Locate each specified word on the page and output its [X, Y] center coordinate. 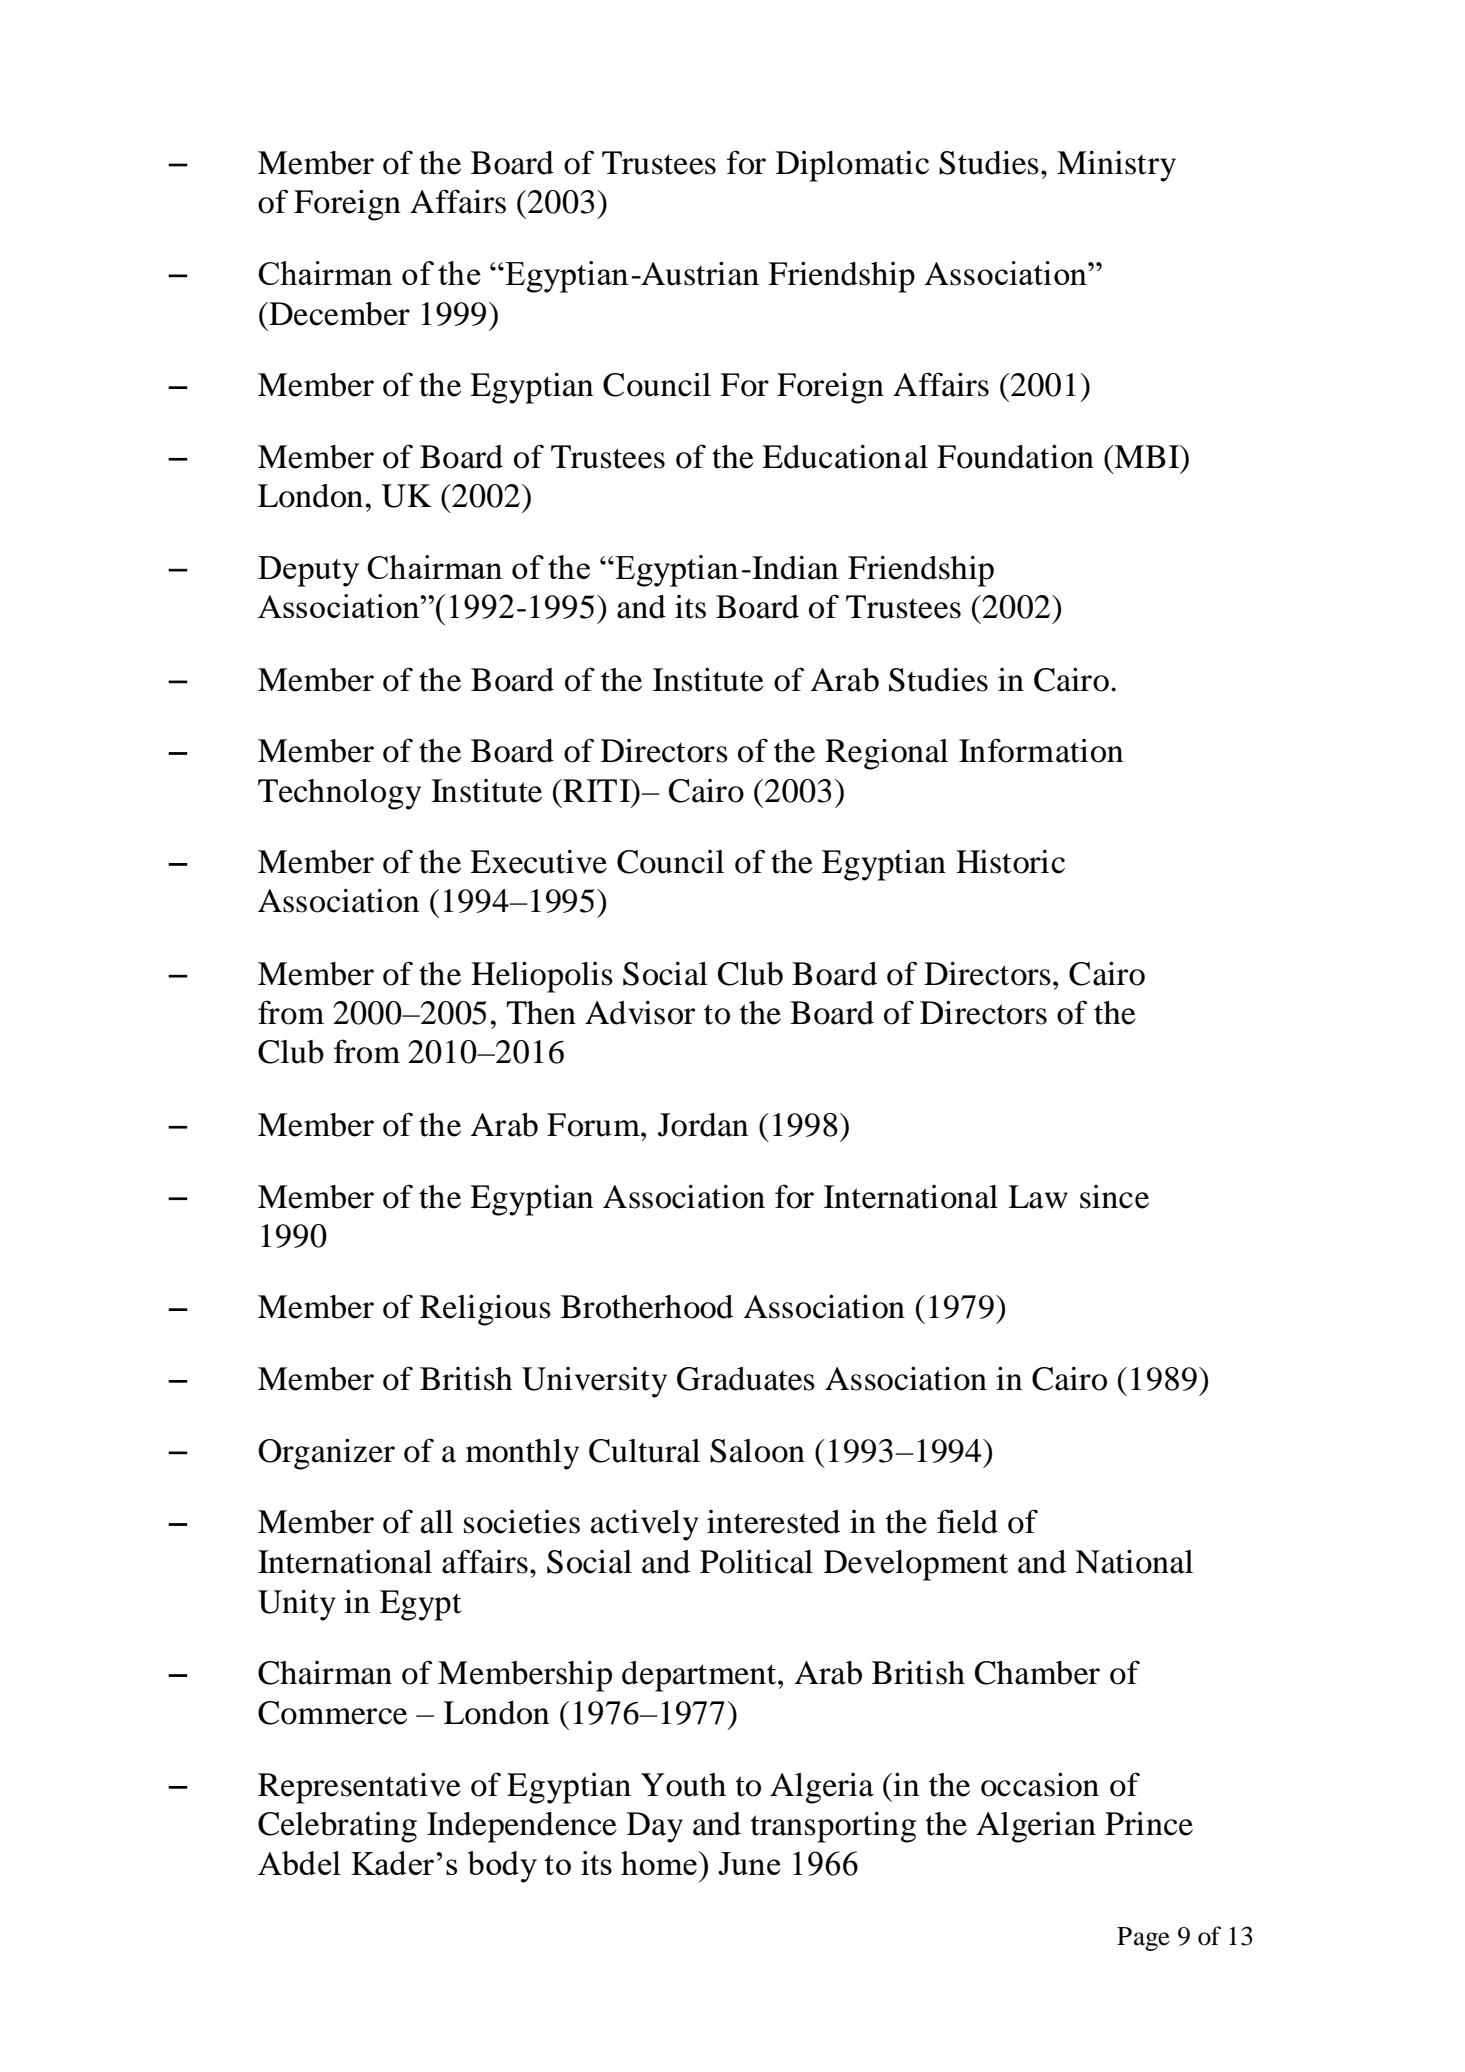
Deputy [308, 571]
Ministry [1116, 166]
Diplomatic [852, 166]
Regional [886, 754]
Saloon [757, 1451]
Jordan [703, 1125]
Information [1041, 750]
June [749, 1863]
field [967, 1521]
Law [1038, 1197]
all [437, 1522]
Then [541, 1013]
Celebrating [337, 1827]
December [338, 314]
